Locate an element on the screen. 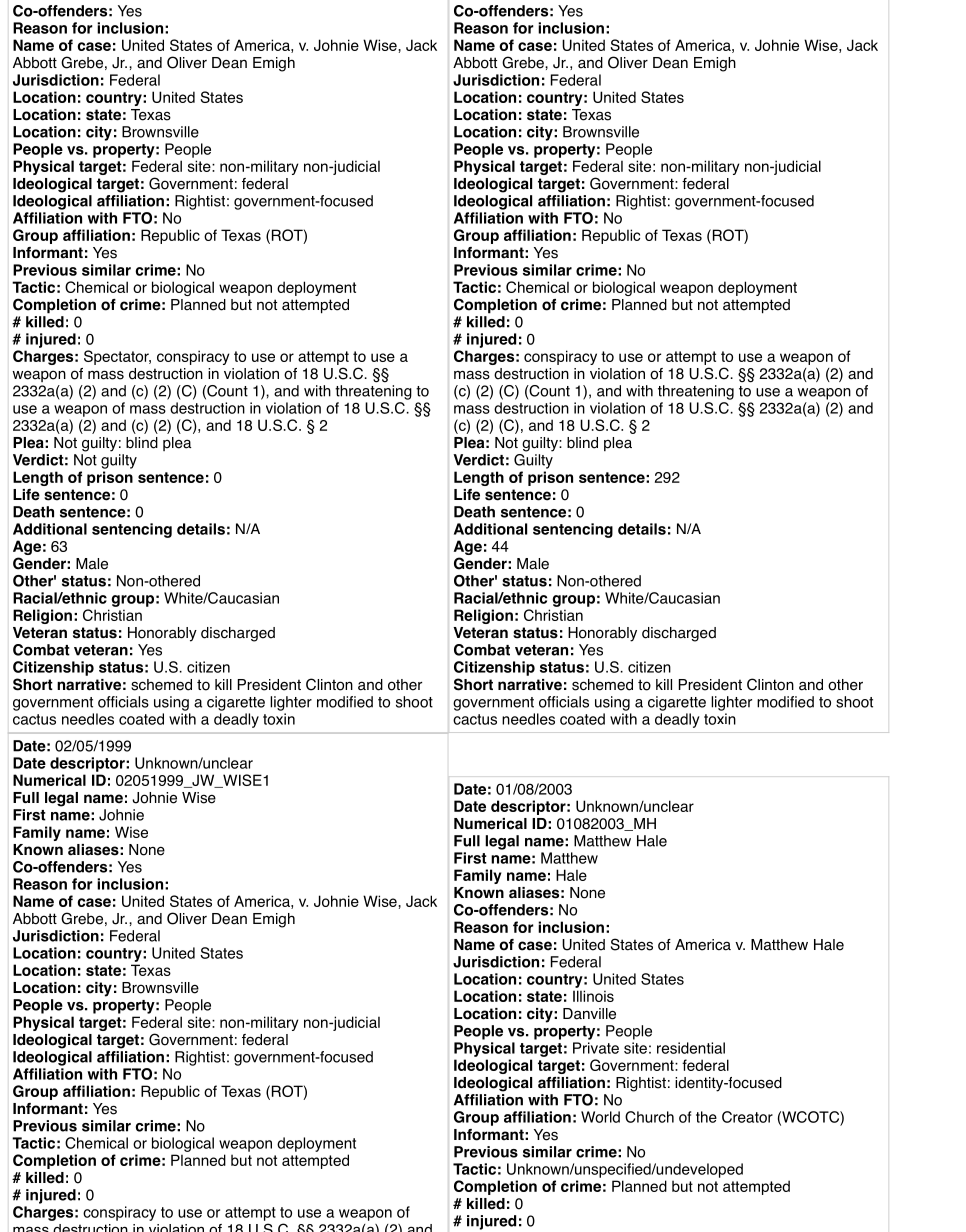 This screenshot has height=1232, width=966. World is located at coordinates (600, 1117).
